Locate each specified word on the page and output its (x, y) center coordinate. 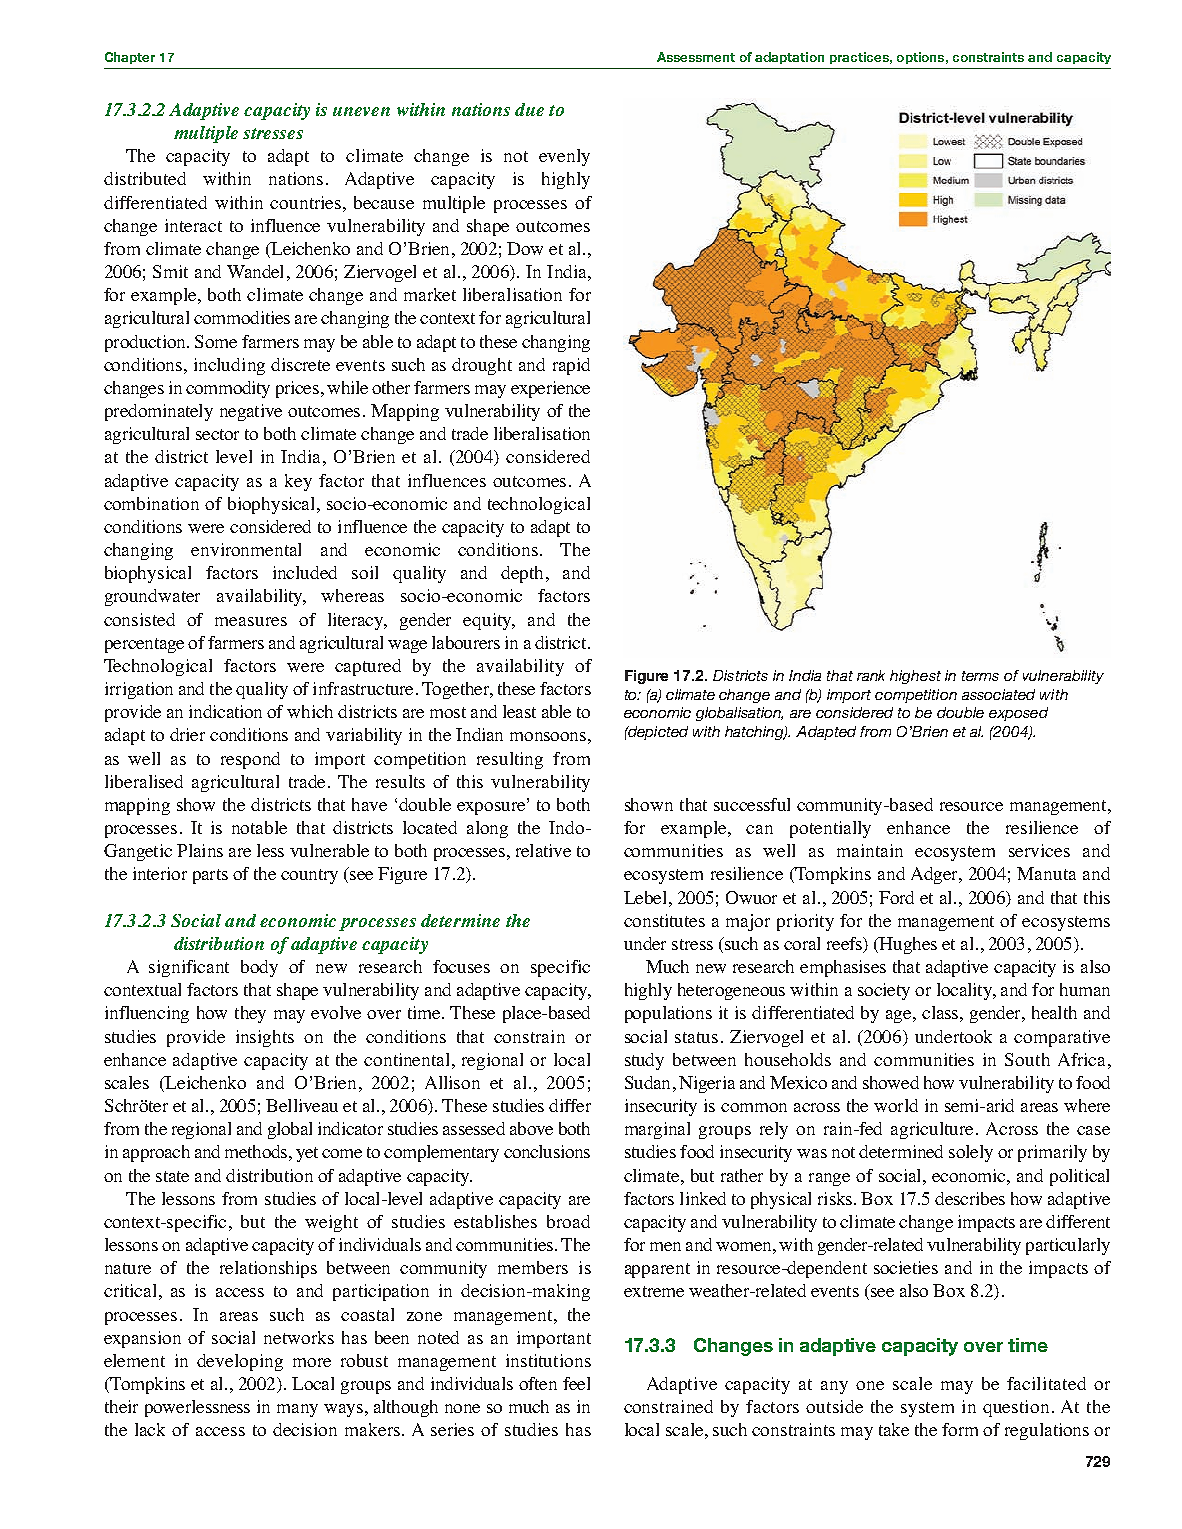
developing (240, 1362)
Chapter (130, 58)
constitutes (664, 920)
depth (524, 574)
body (259, 968)
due (529, 109)
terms (980, 676)
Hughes (907, 945)
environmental (246, 549)
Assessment (696, 57)
